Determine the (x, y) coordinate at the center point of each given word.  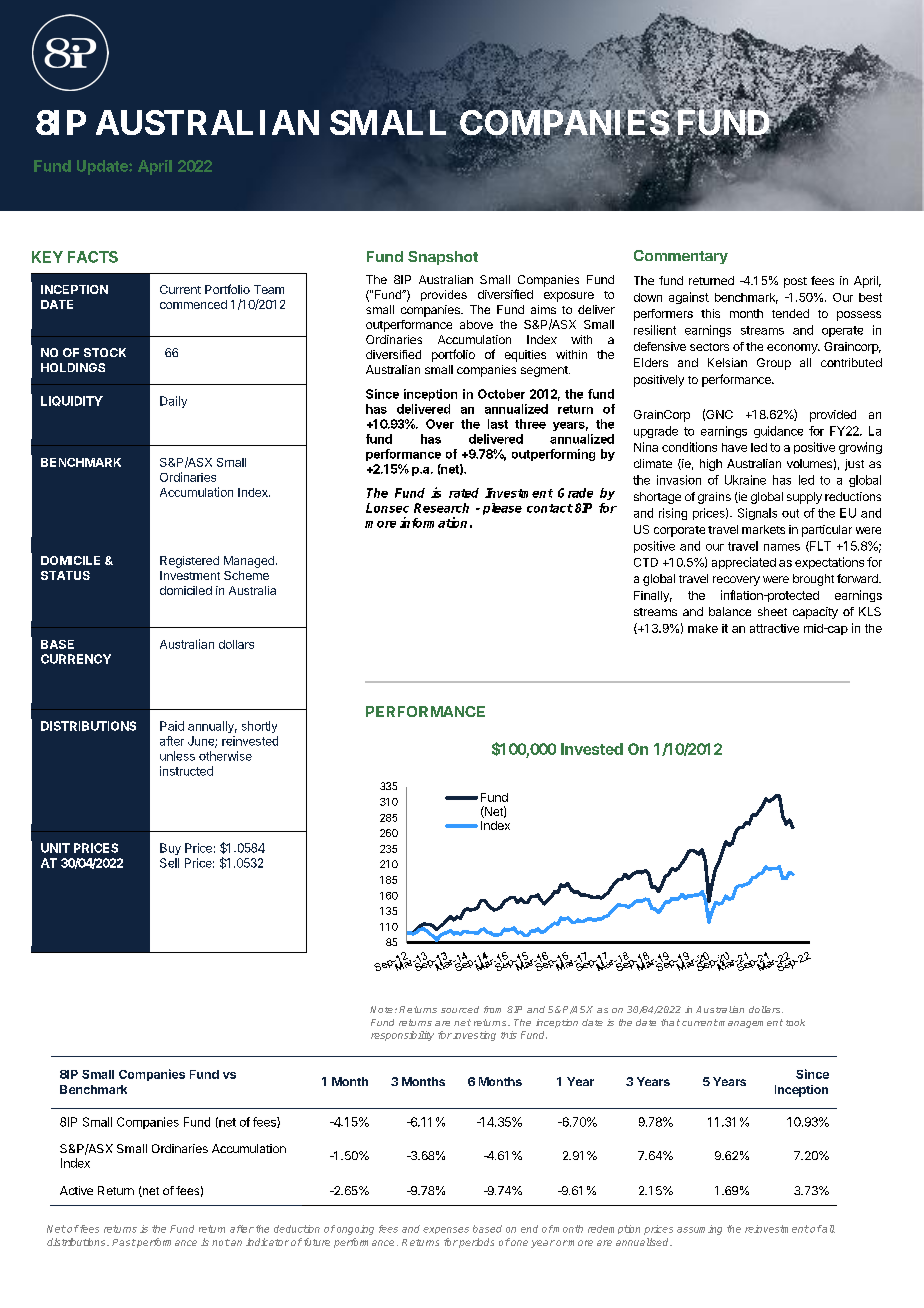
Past (124, 1242)
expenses (446, 1230)
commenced (193, 304)
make (703, 628)
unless (177, 756)
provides (444, 295)
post (795, 282)
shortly (259, 727)
